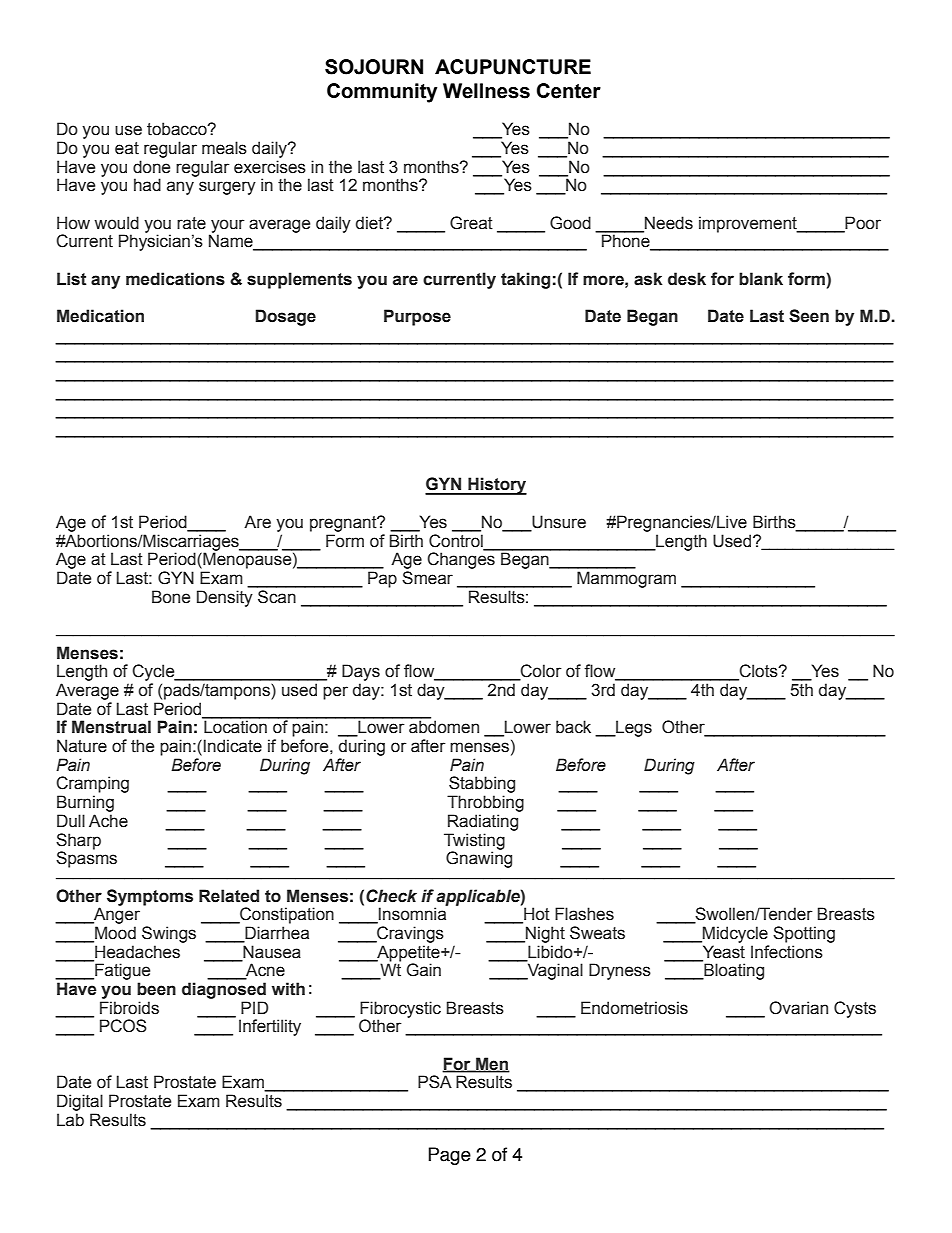 The width and height of the image is (952, 1233). What do you see at coordinates (224, 148) in the image?
I see `meals` at bounding box center [224, 148].
